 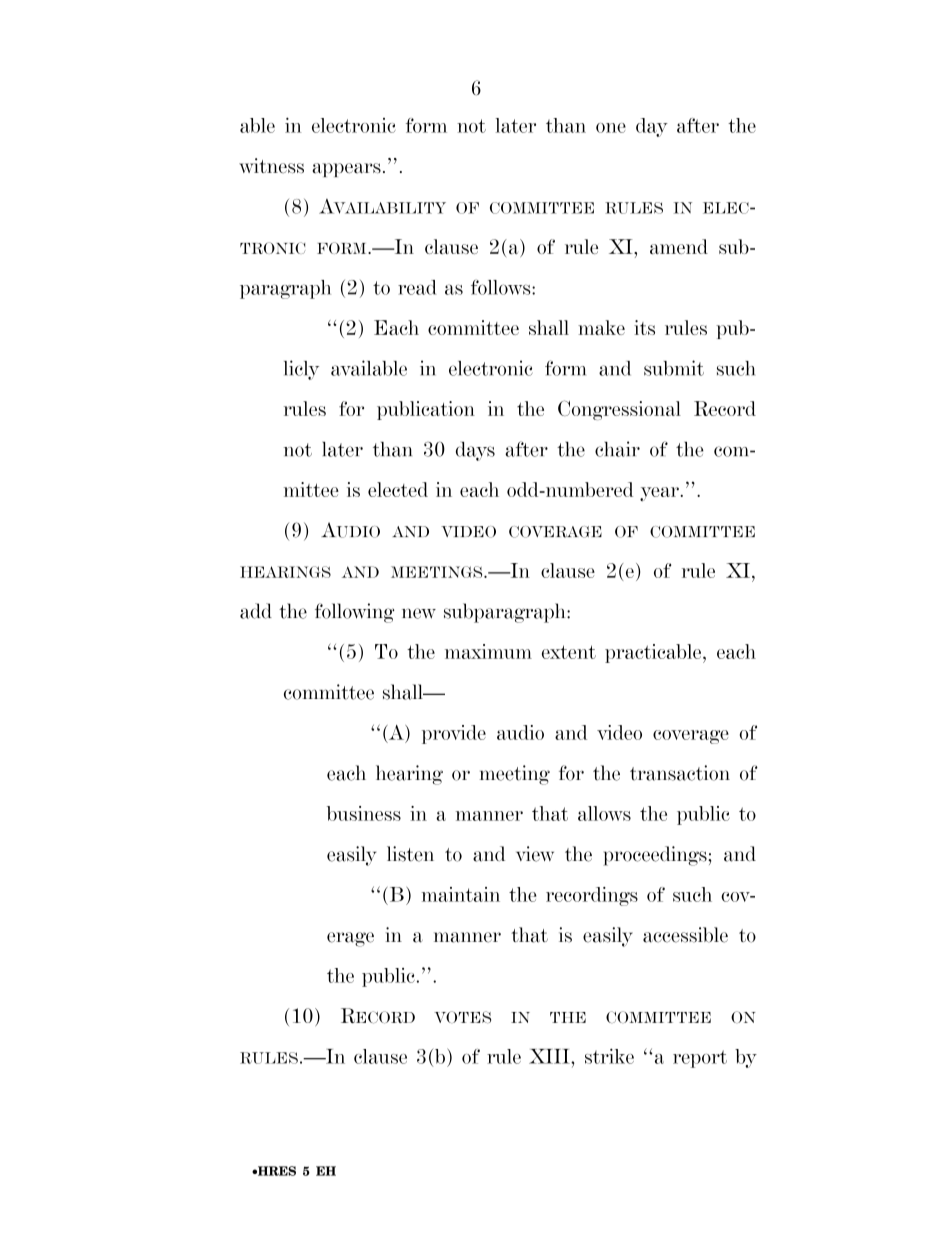 What do you see at coordinates (488, 651) in the screenshot?
I see `maximum` at bounding box center [488, 651].
